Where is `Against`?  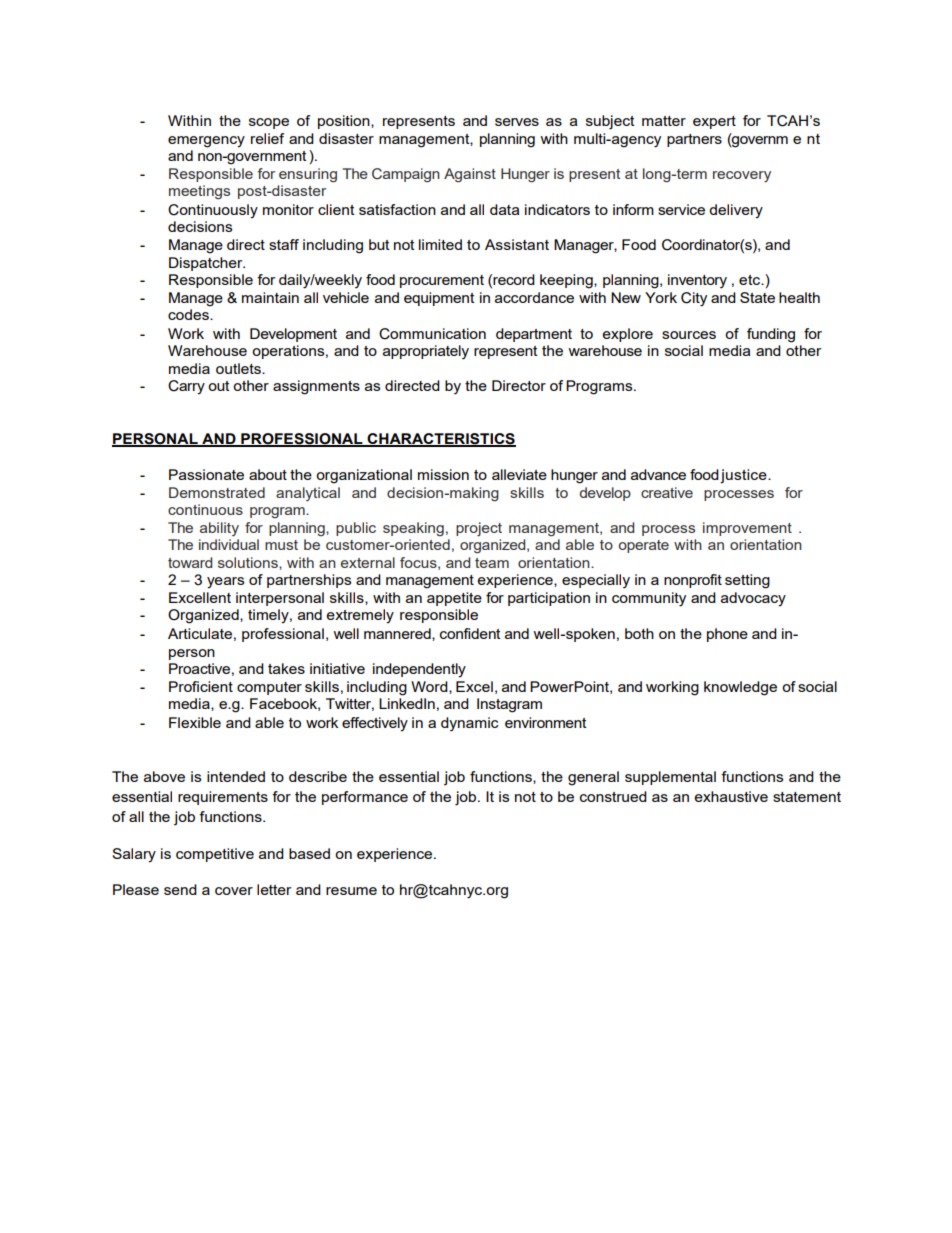 Against is located at coordinates (470, 175).
